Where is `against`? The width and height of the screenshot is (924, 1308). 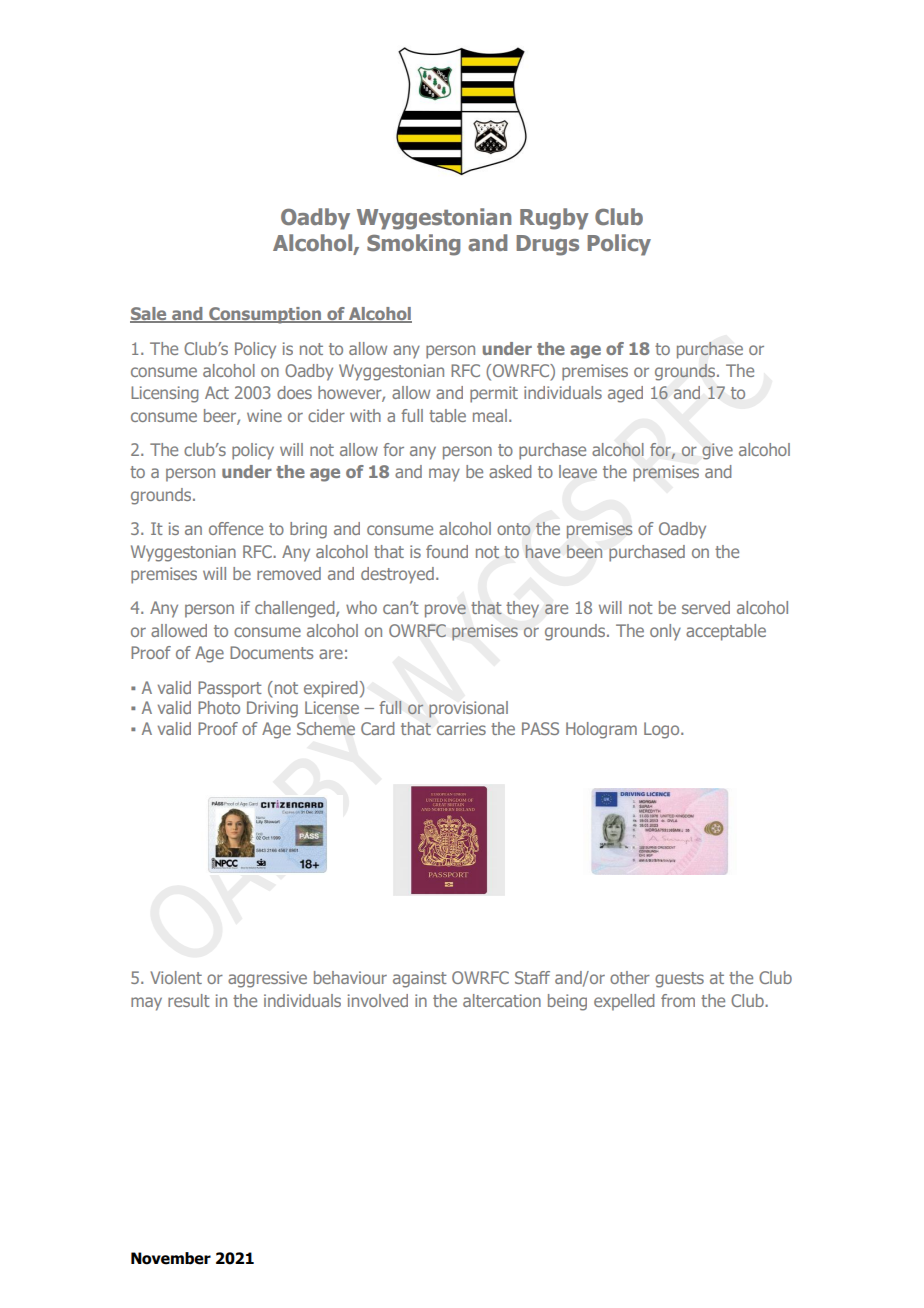 against is located at coordinates (420, 979).
